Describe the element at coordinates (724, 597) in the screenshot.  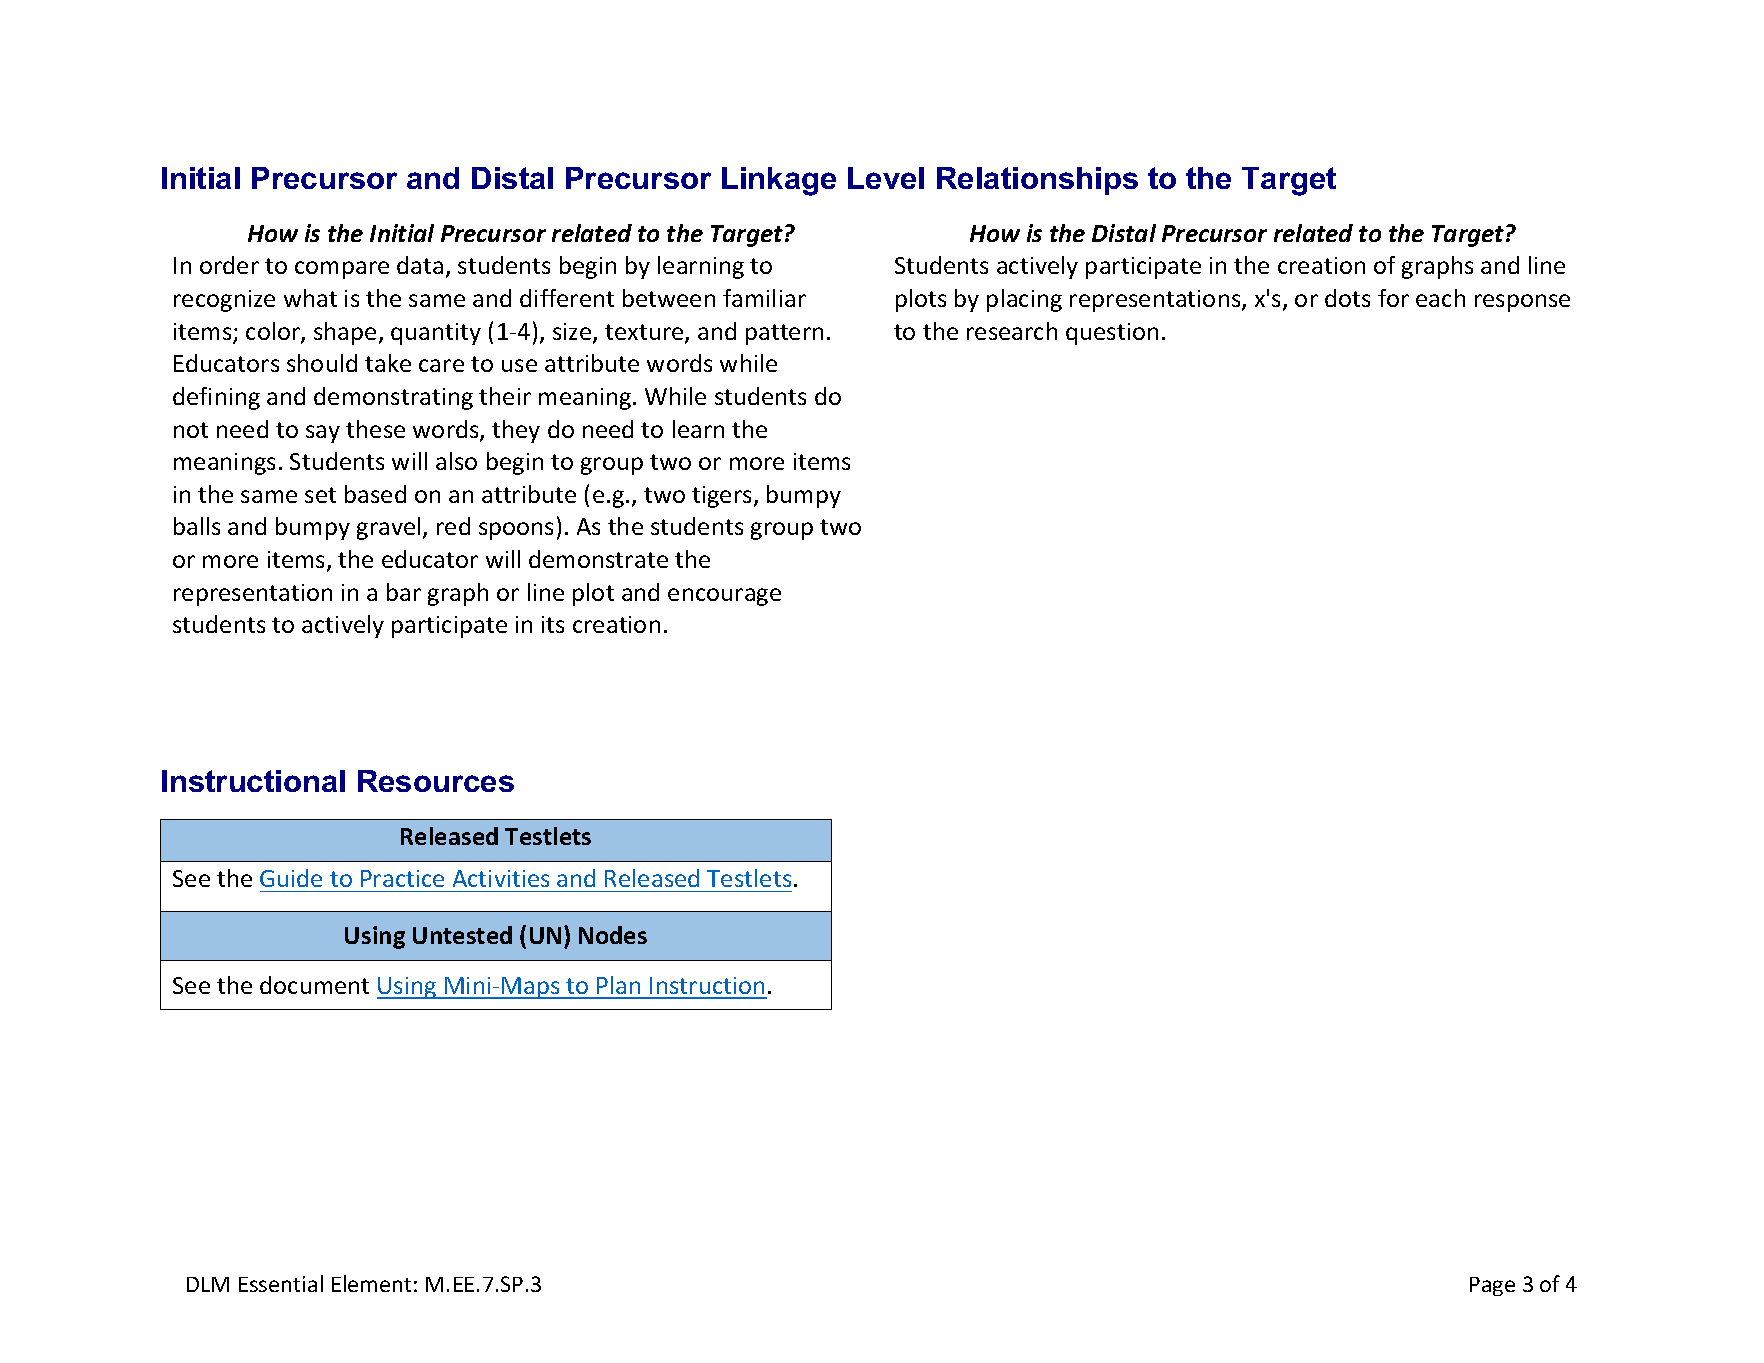
I see `encourage` at that location.
